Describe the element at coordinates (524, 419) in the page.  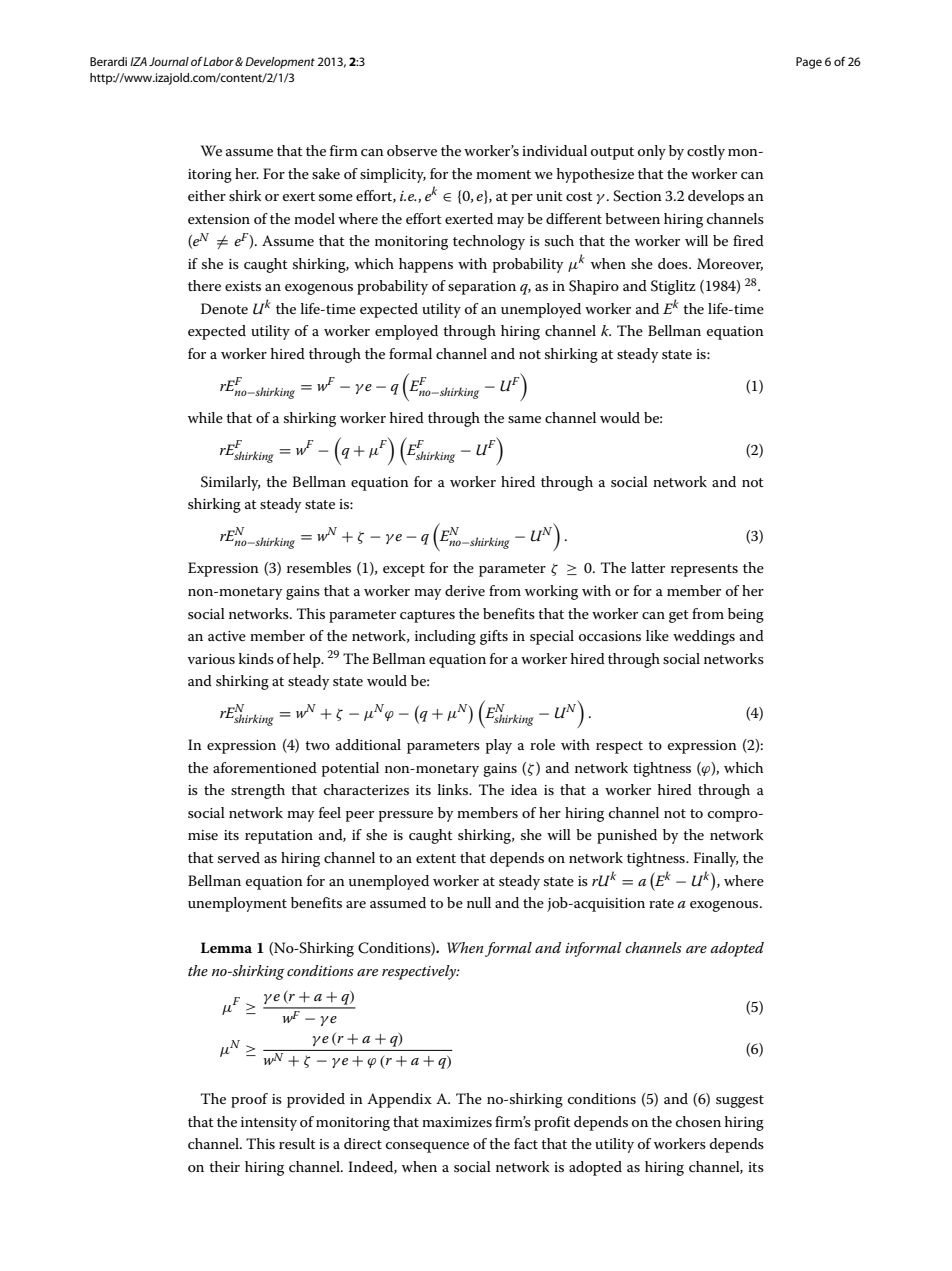
I see `same` at that location.
